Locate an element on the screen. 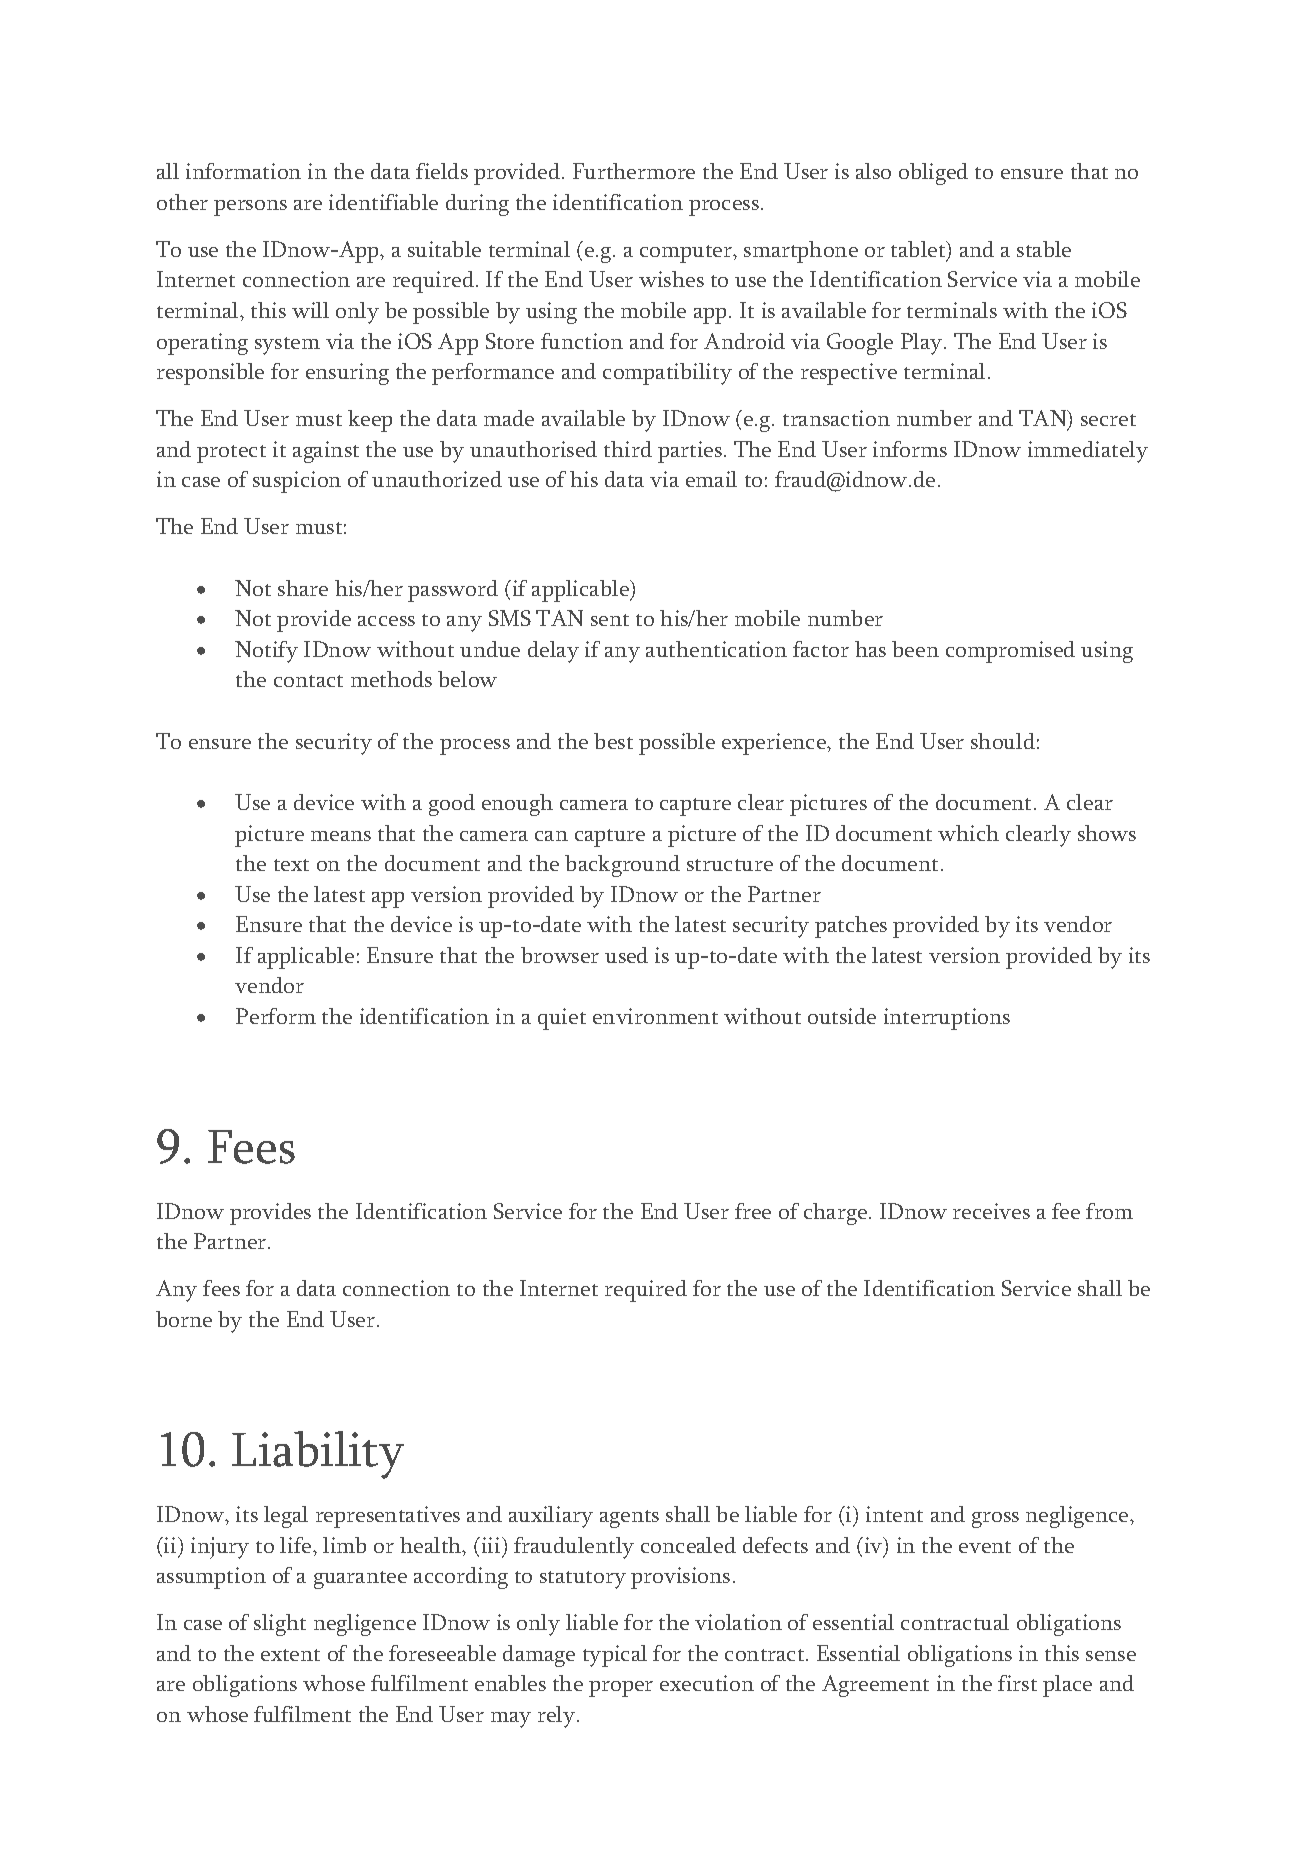 The image size is (1314, 1858). share is located at coordinates (303, 588).
